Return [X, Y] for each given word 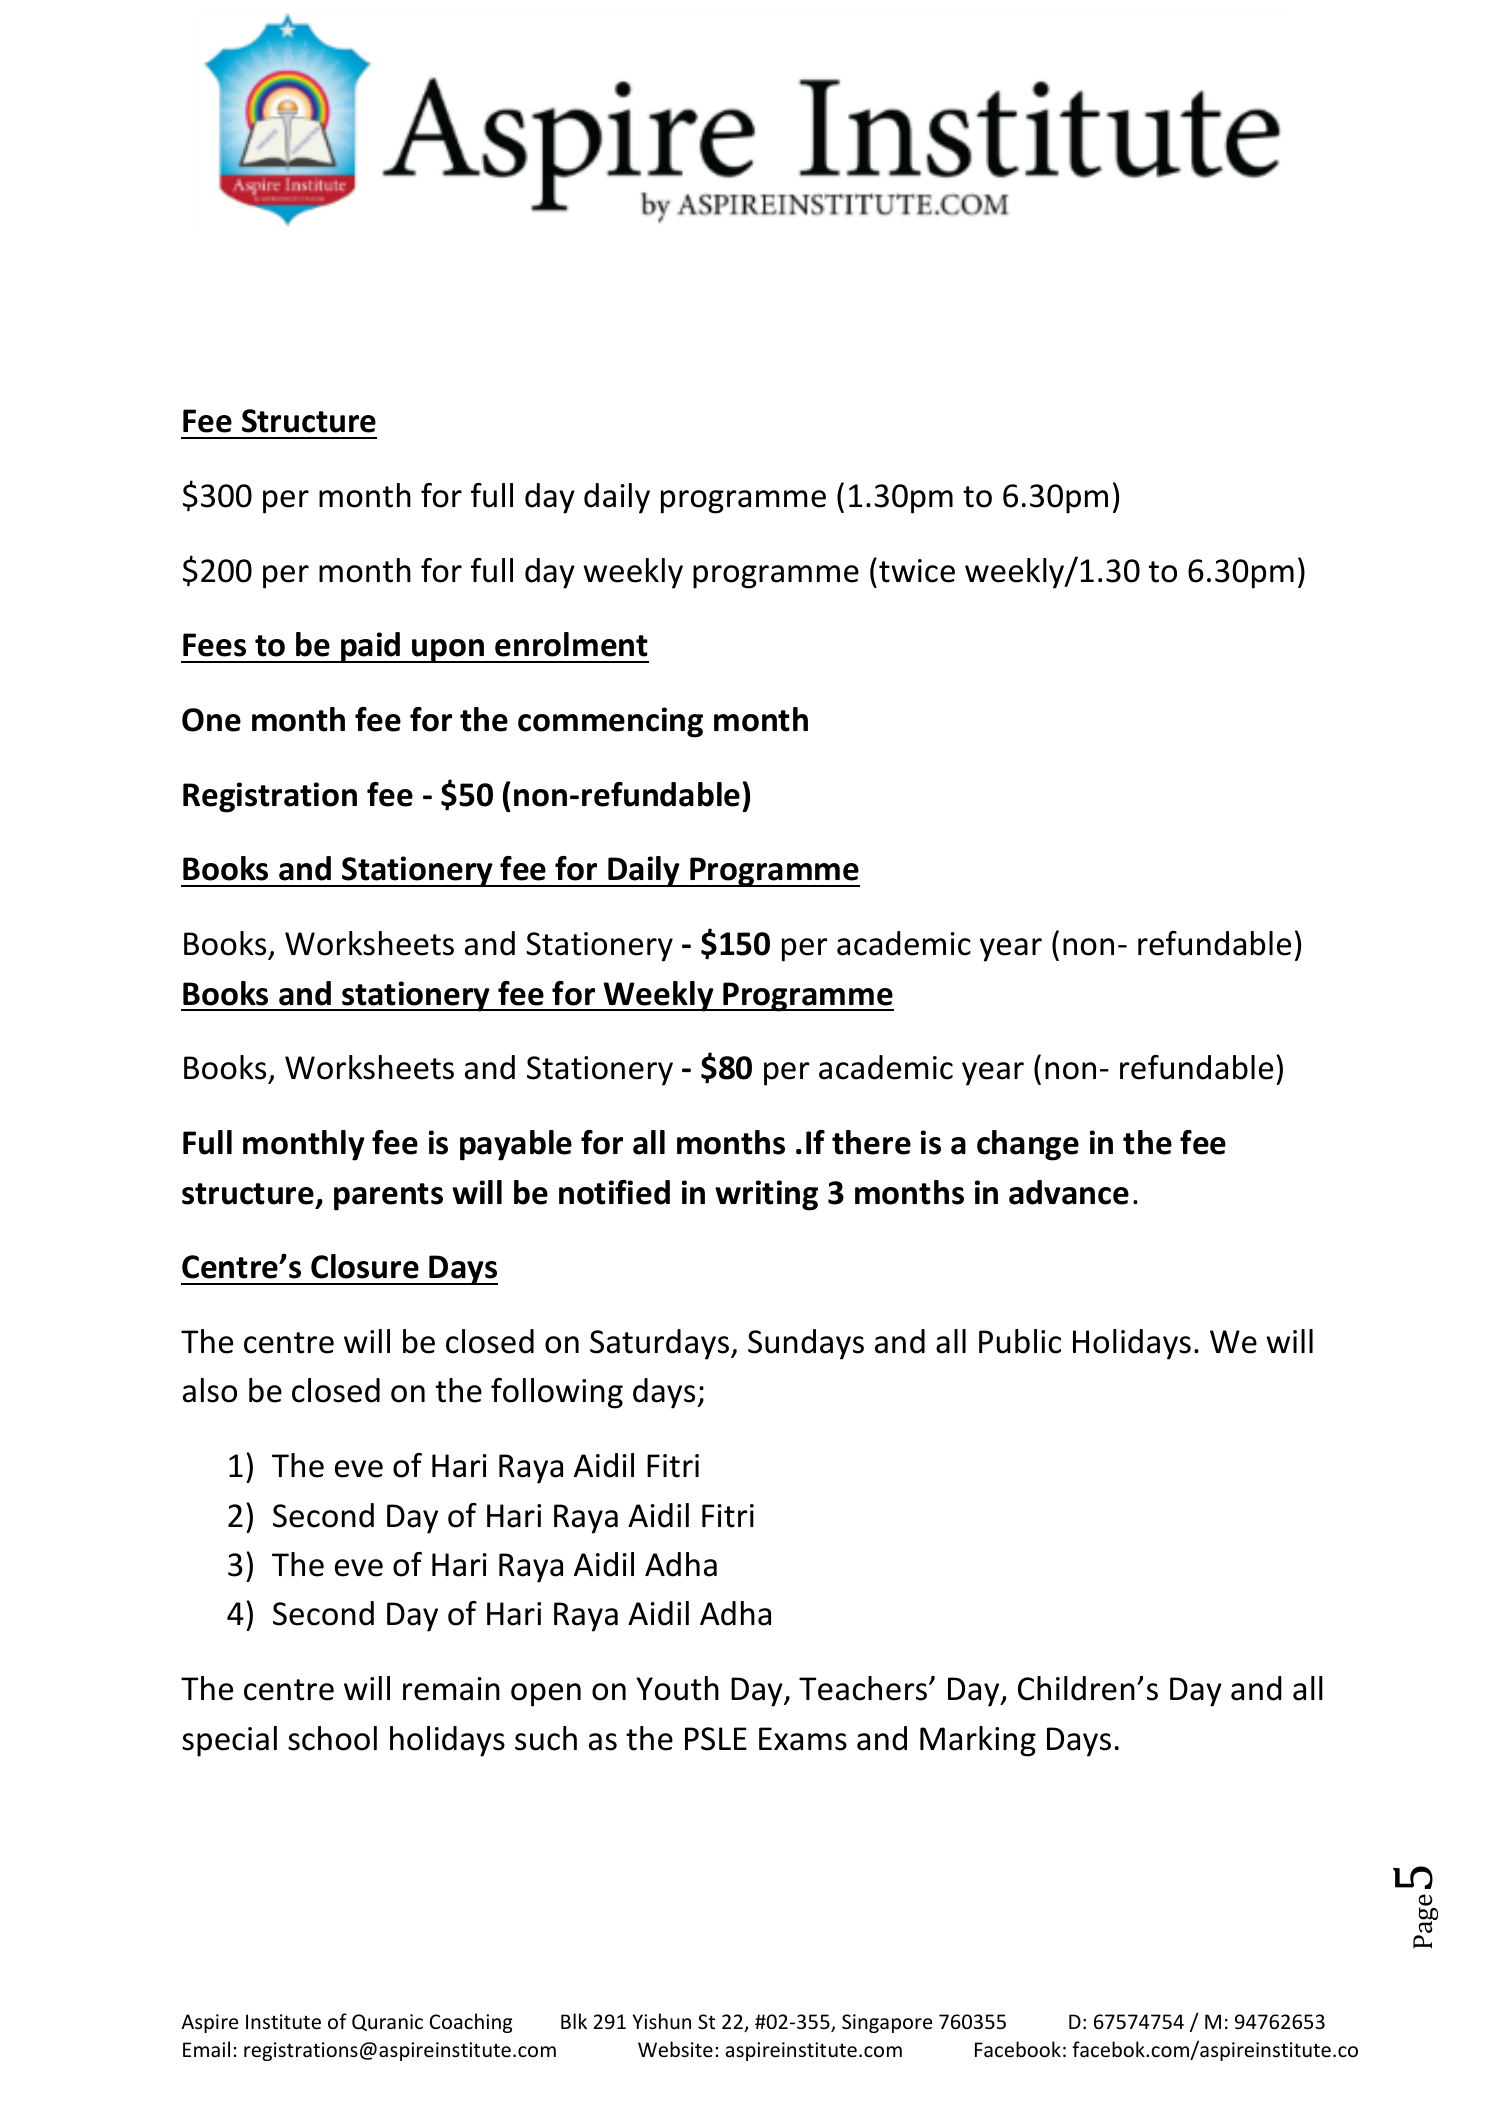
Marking [978, 1741]
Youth [677, 1688]
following [557, 1393]
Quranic [387, 2022]
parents [388, 1197]
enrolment [571, 644]
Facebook [1018, 2049]
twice [917, 571]
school [332, 1738]
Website [675, 2049]
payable [516, 1145]
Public [1020, 1341]
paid [371, 647]
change [1028, 1145]
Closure [365, 1266]
